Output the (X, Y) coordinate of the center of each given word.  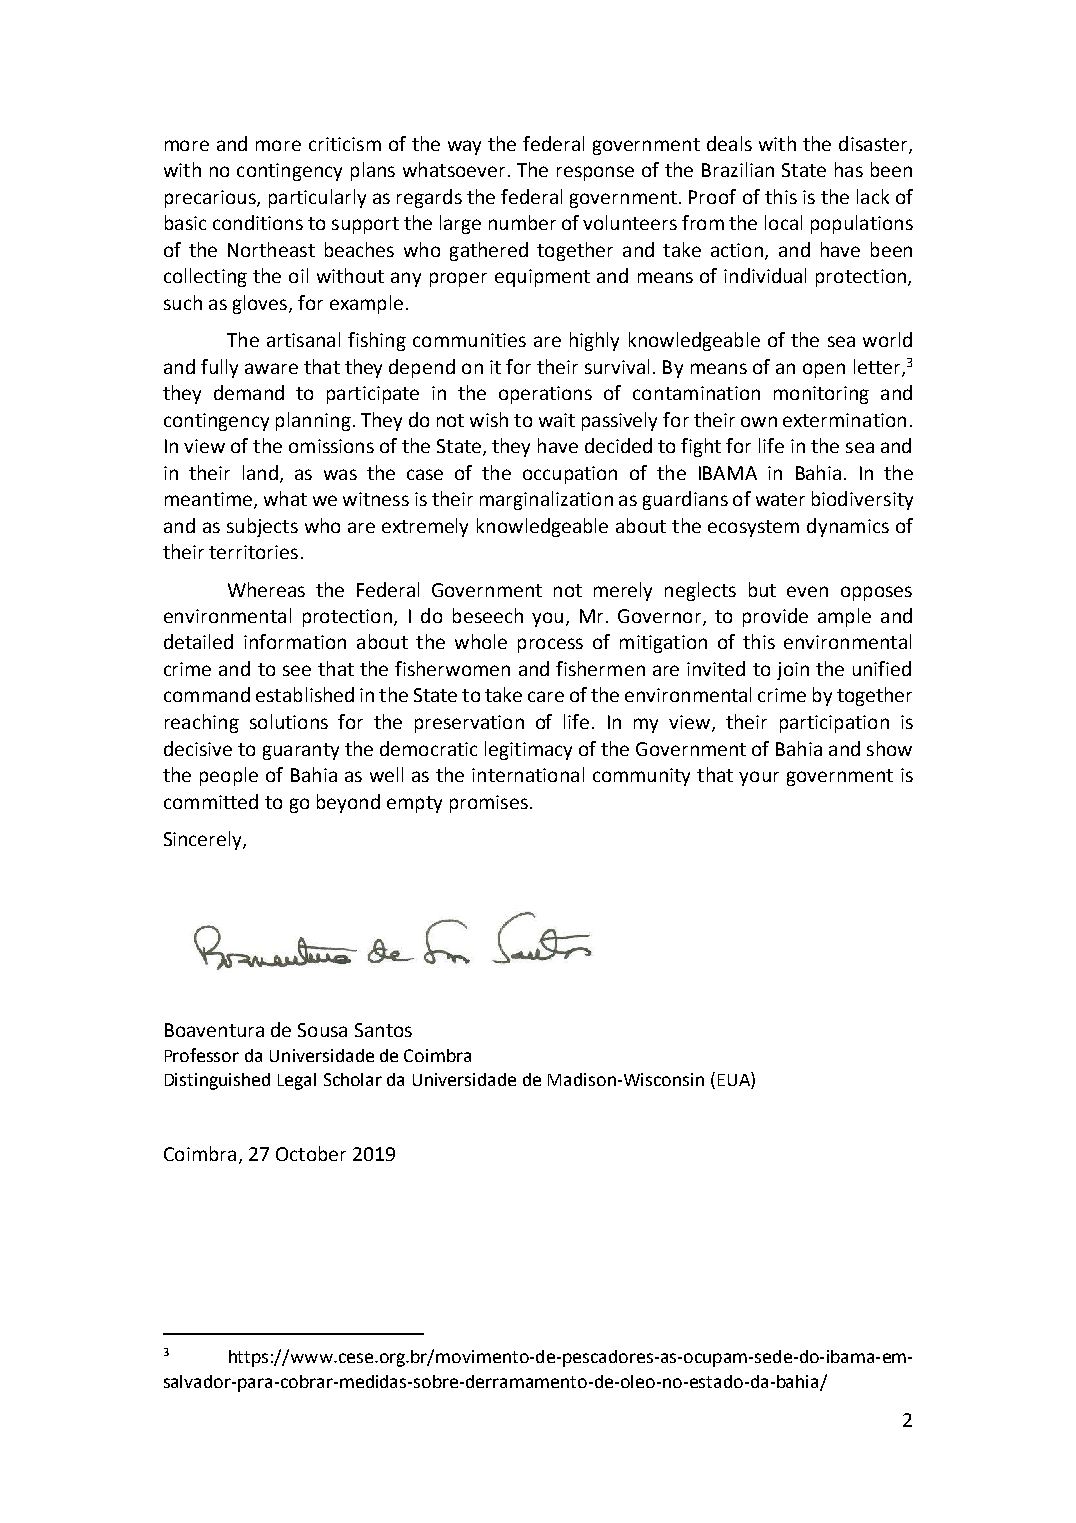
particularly (317, 198)
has (849, 169)
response (595, 173)
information (295, 641)
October (311, 1153)
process (550, 645)
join (793, 671)
